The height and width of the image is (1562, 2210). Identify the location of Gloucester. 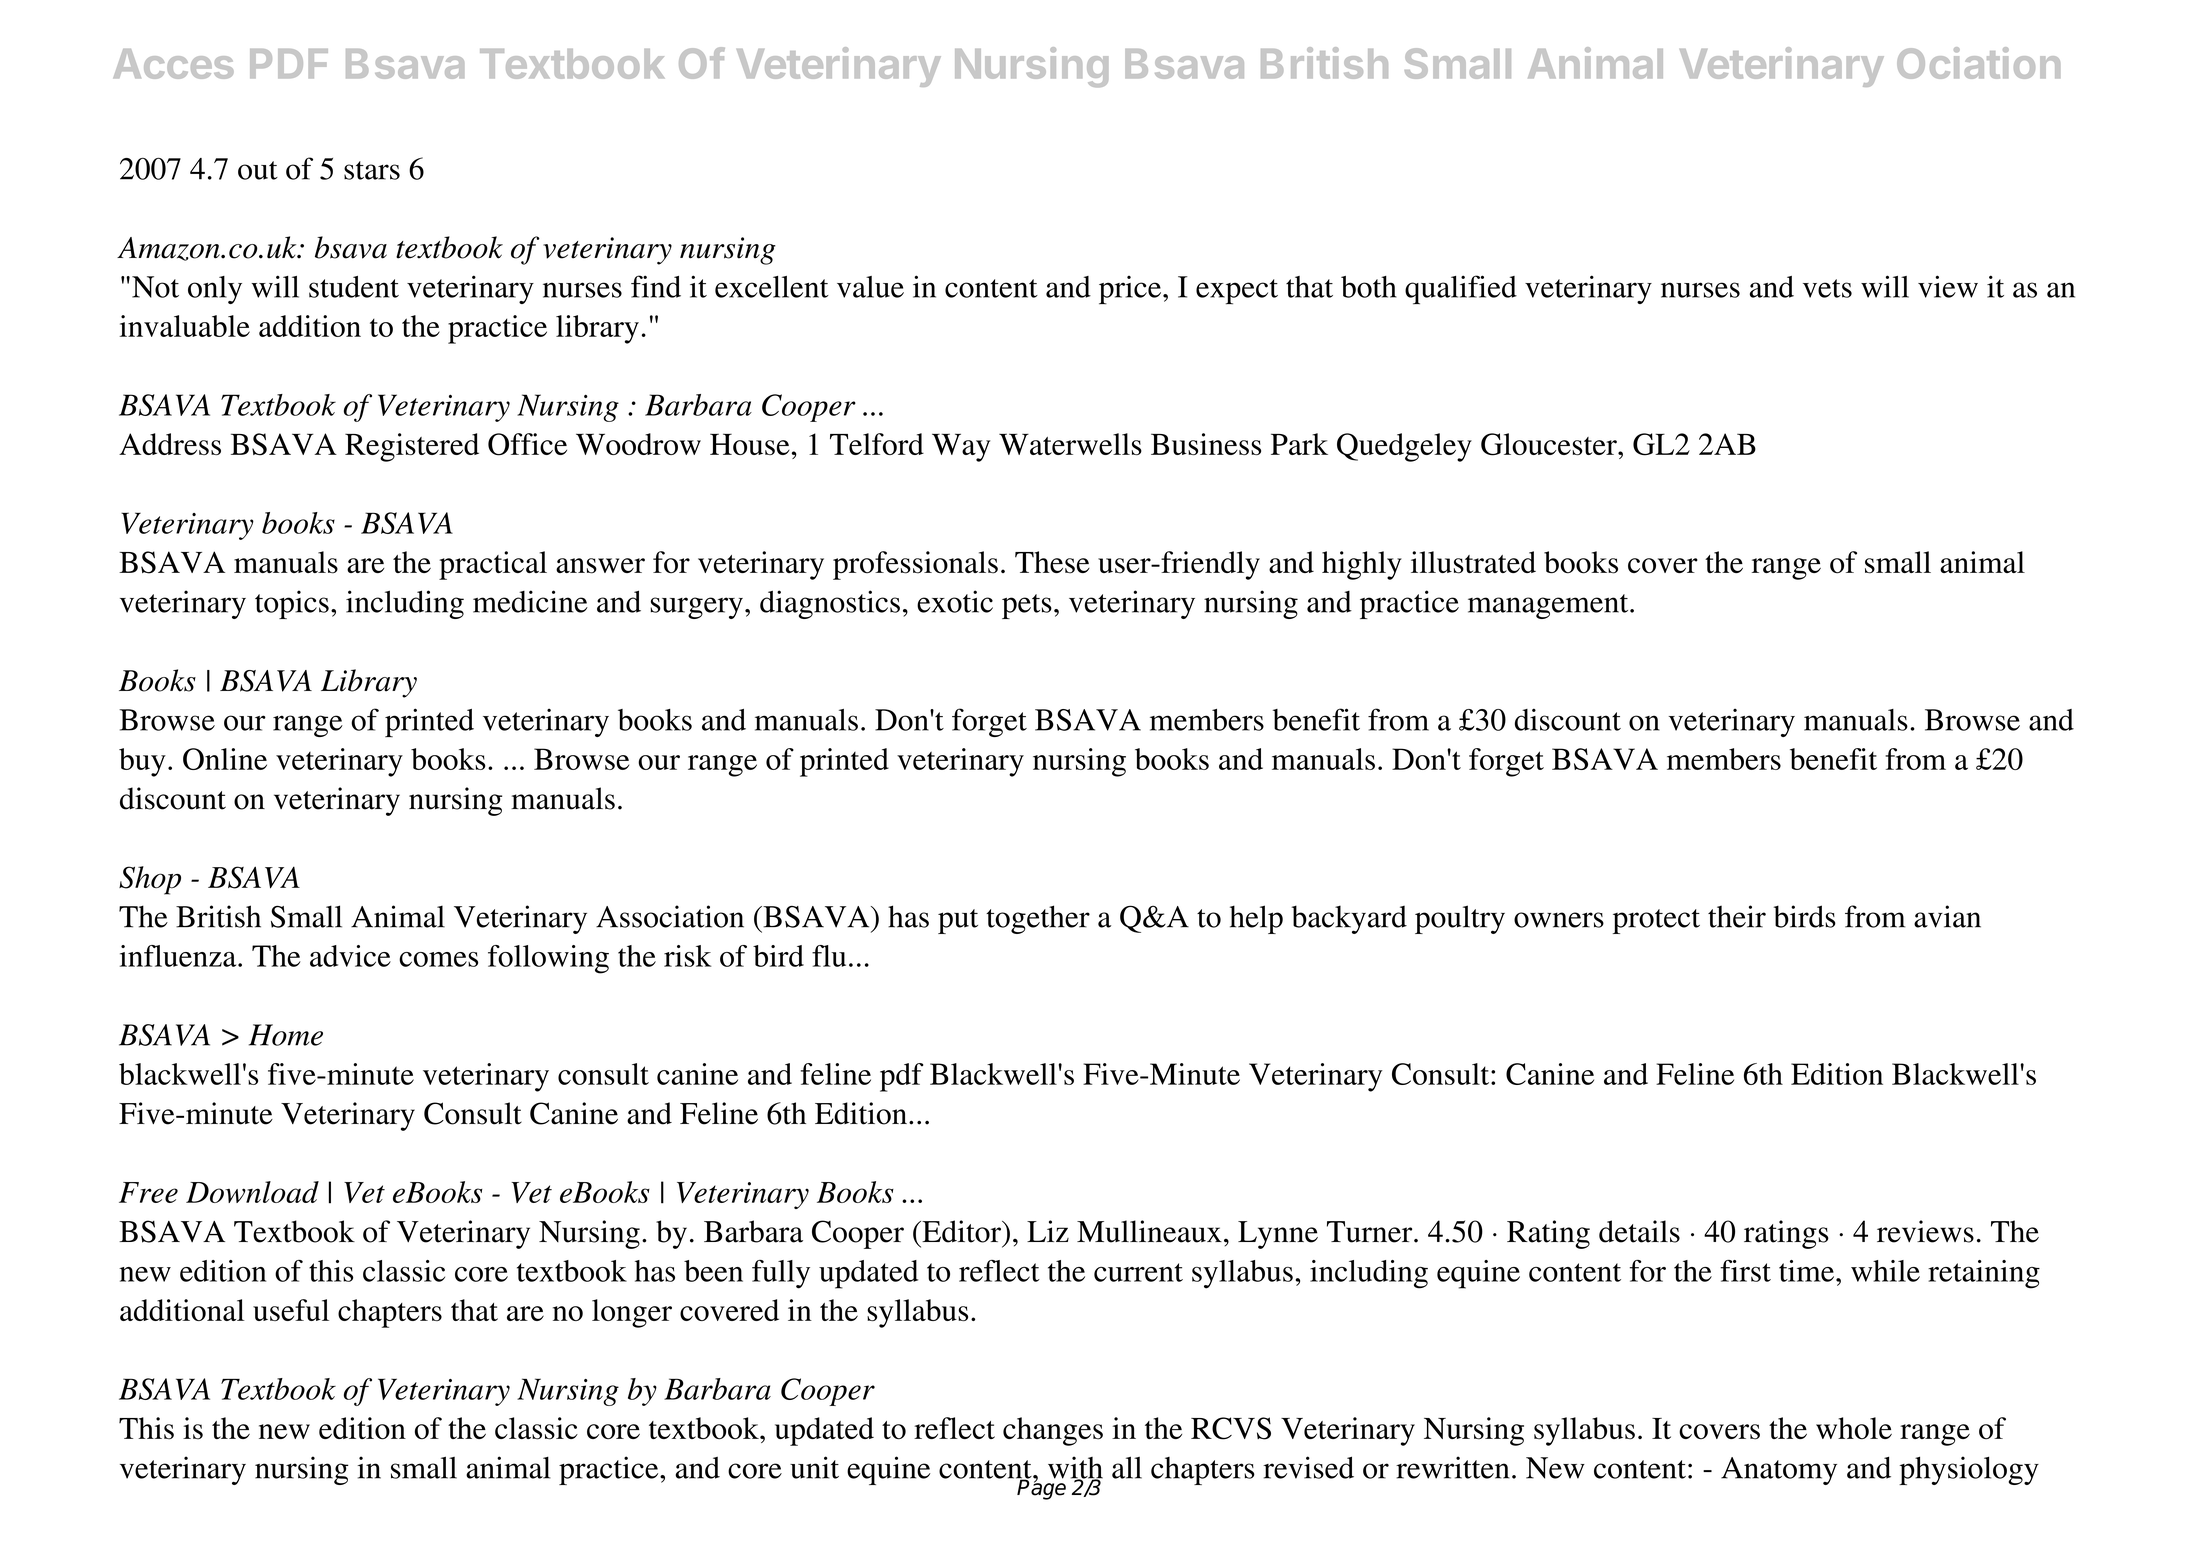
(1550, 444).
